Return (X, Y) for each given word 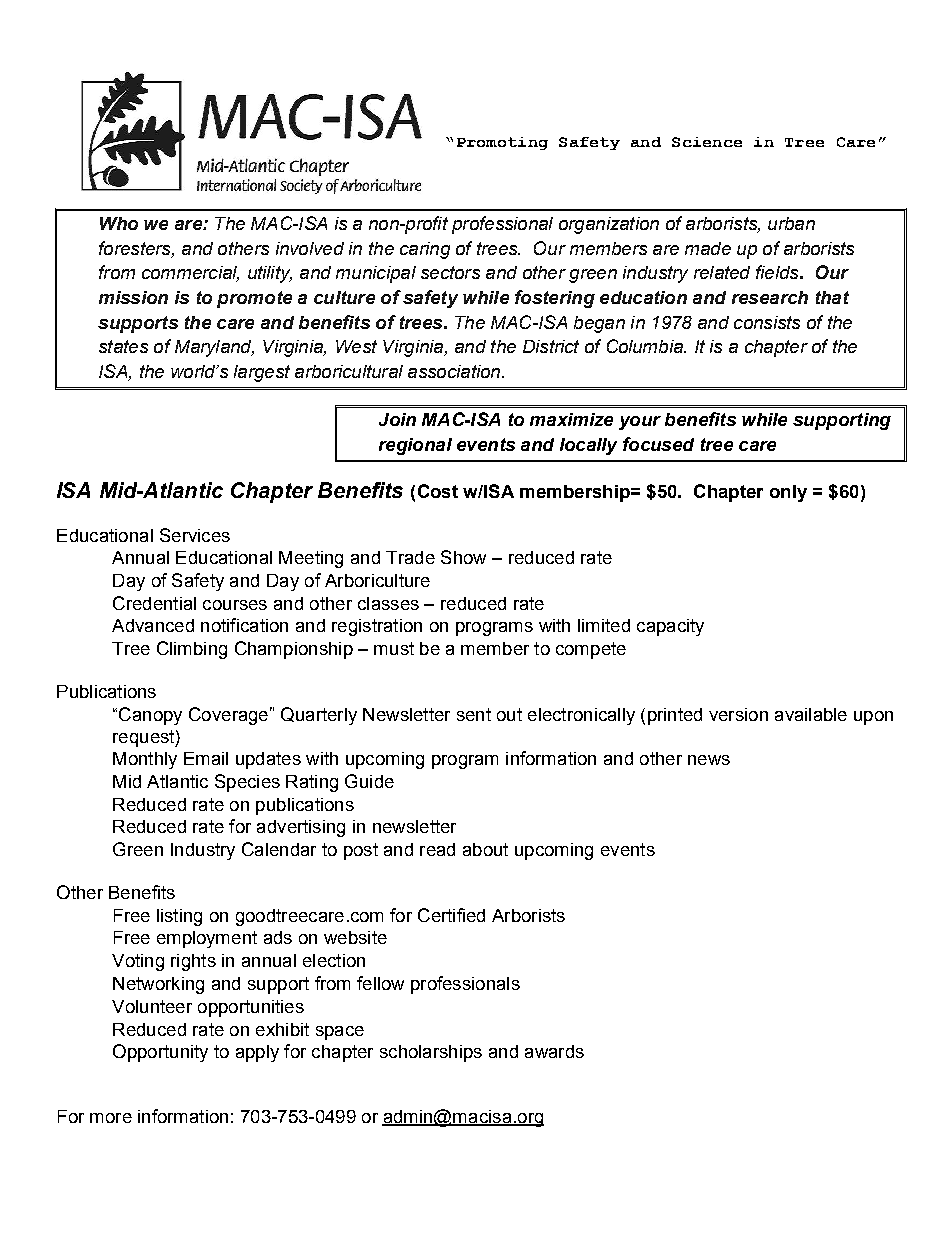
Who (119, 223)
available (811, 714)
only (788, 493)
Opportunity (160, 1053)
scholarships (431, 1053)
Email (206, 758)
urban (791, 223)
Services (195, 535)
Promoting (502, 143)
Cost (438, 491)
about (485, 849)
